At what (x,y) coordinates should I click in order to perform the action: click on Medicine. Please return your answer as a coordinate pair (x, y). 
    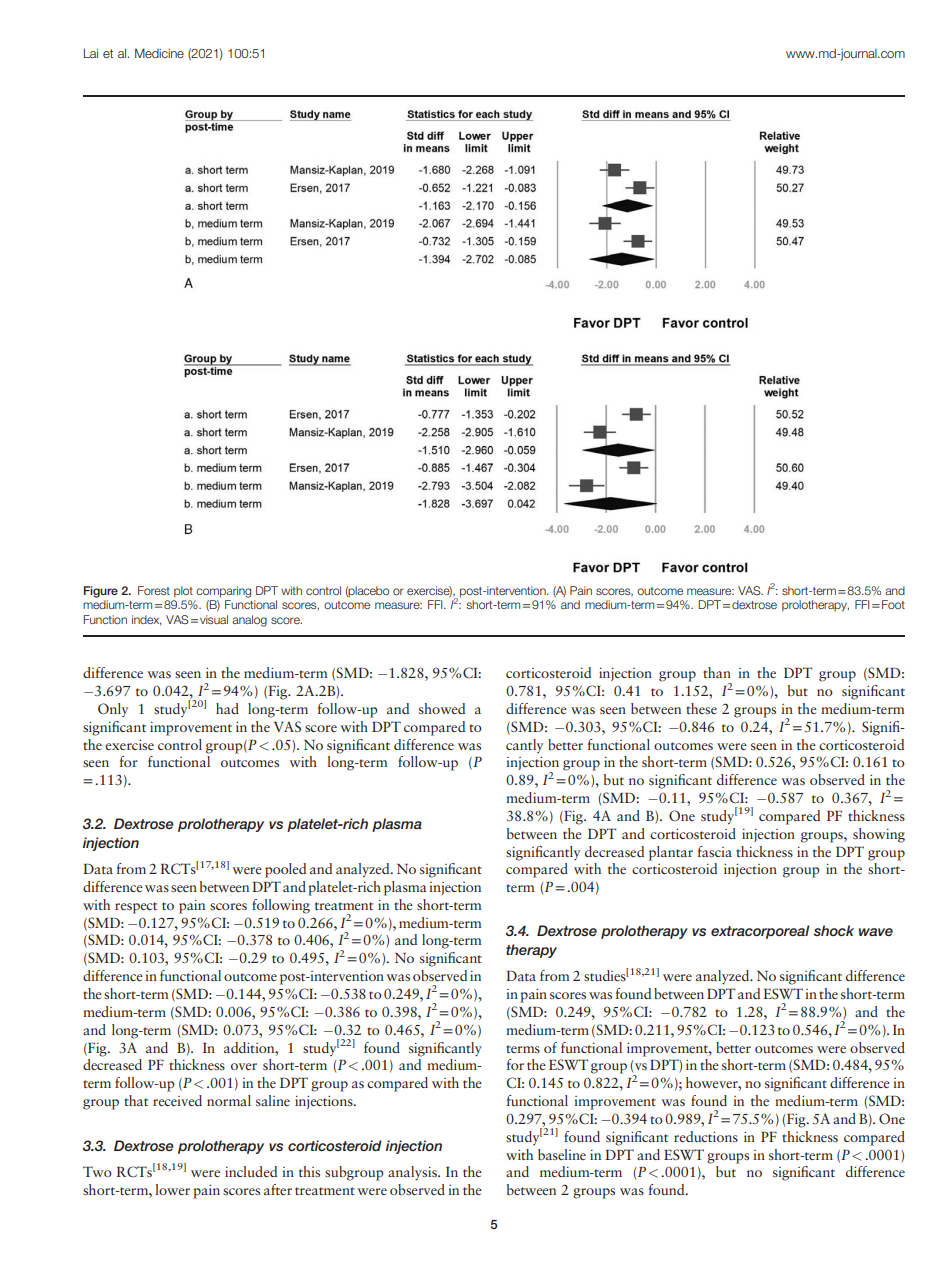
    Looking at the image, I should click on (159, 53).
